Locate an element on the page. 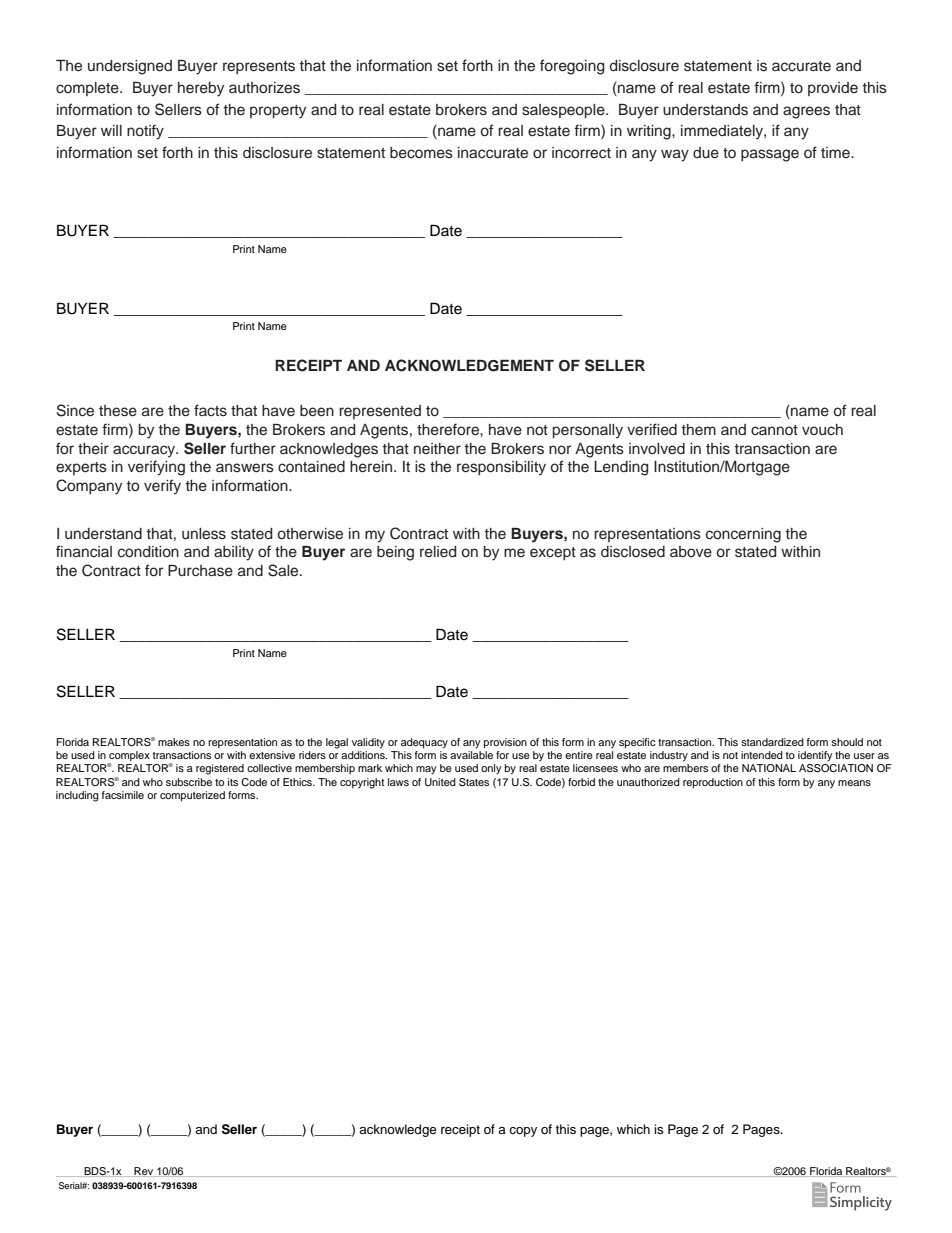 This document has width=952, height=1233. Purchase is located at coordinates (200, 571).
